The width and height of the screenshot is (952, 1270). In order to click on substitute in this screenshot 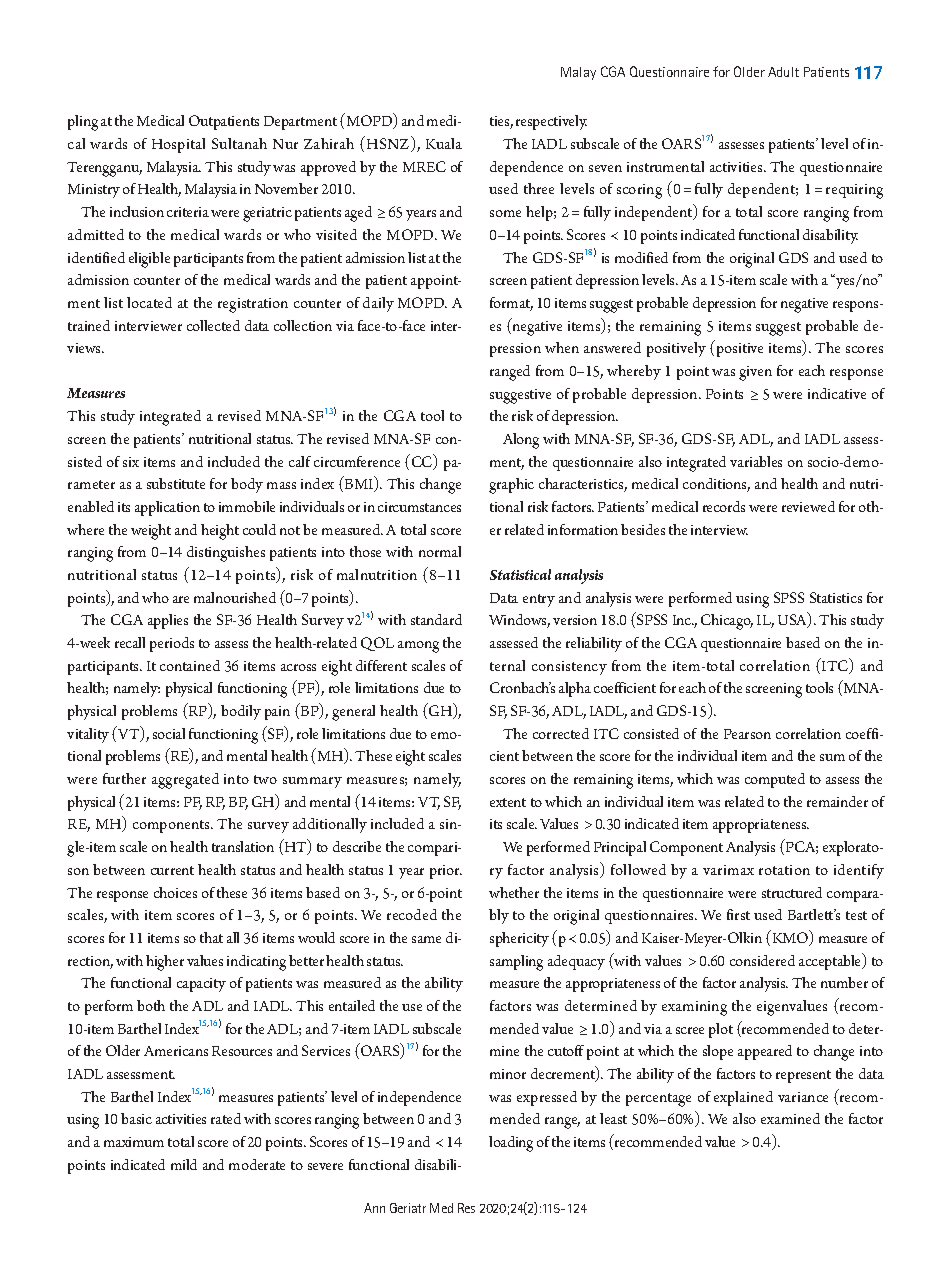, I will do `click(176, 483)`.
